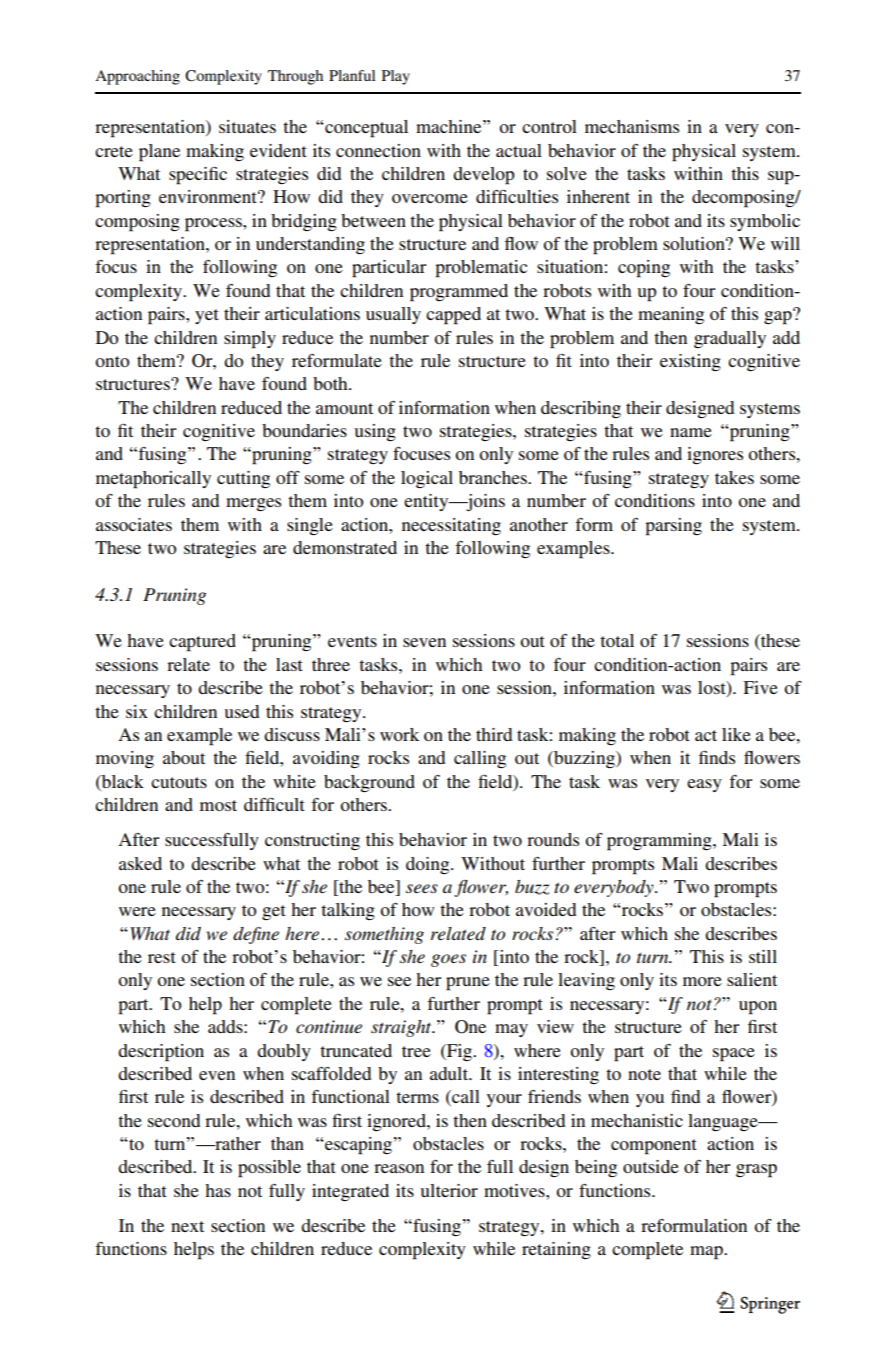 The height and width of the screenshot is (1359, 896). I want to click on yet, so click(207, 316).
